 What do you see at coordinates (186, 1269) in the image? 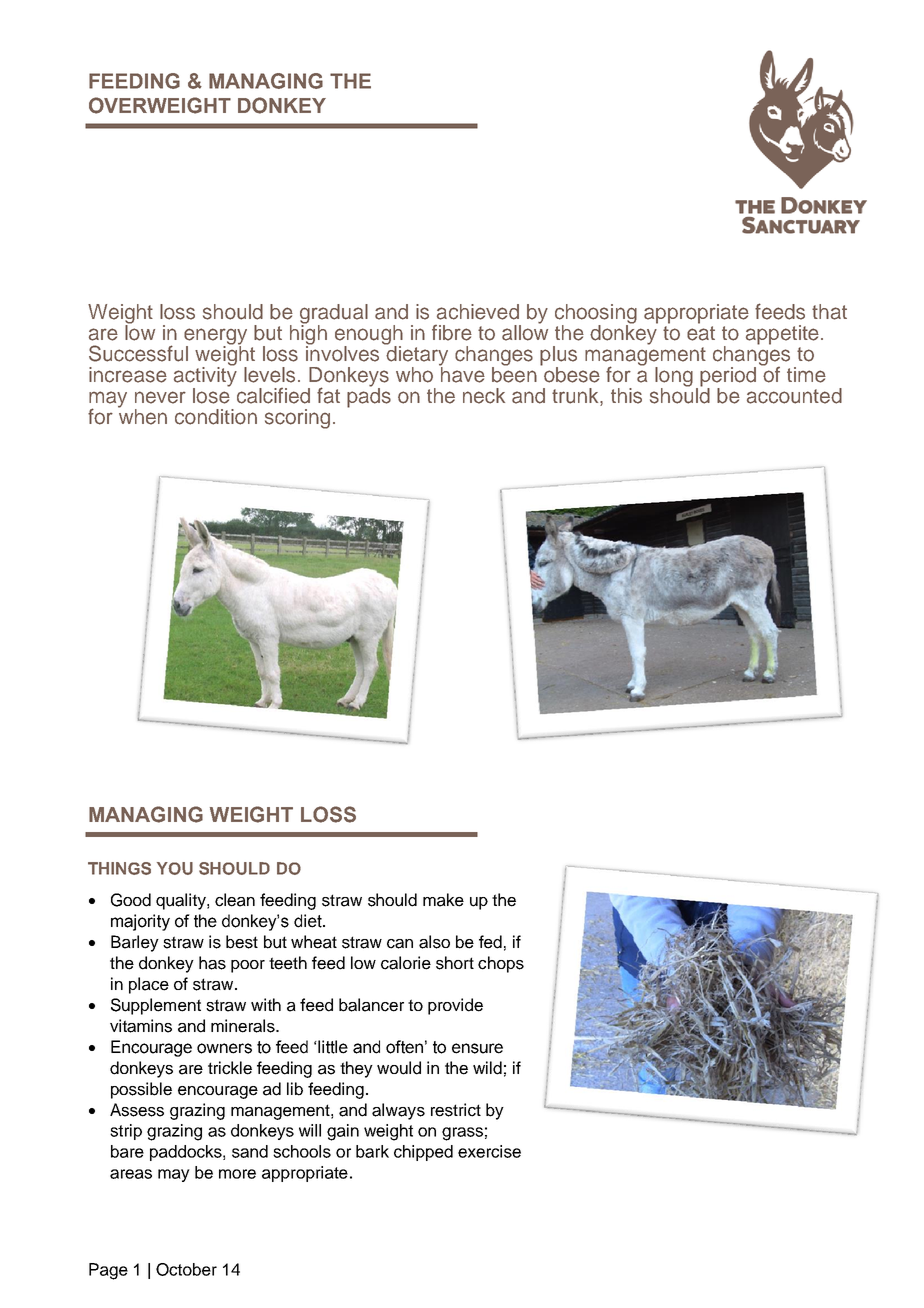
I see `October` at bounding box center [186, 1269].
